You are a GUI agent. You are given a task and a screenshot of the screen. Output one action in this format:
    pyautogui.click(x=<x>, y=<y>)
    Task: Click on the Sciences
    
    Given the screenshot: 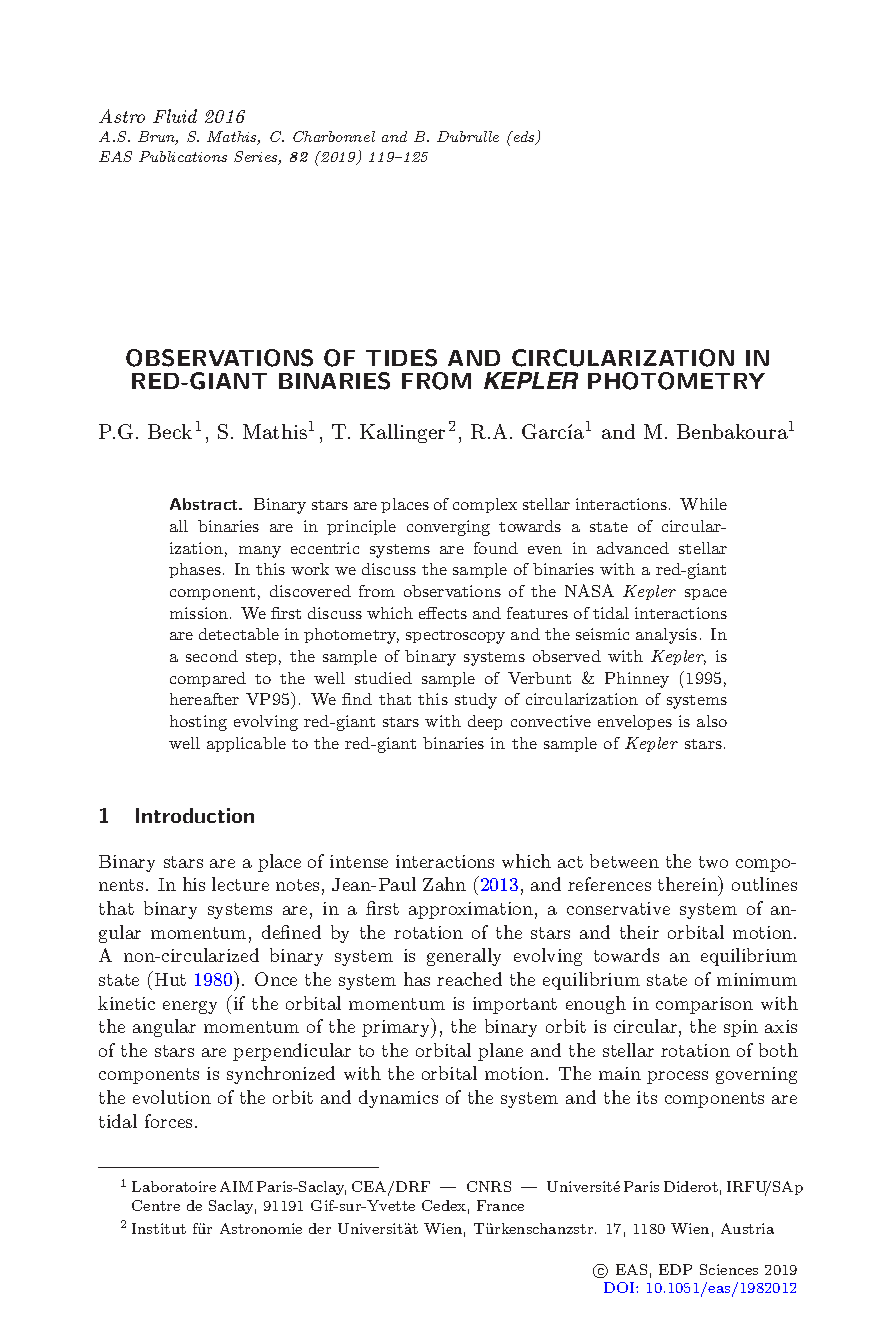 What is the action you would take?
    pyautogui.click(x=729, y=1269)
